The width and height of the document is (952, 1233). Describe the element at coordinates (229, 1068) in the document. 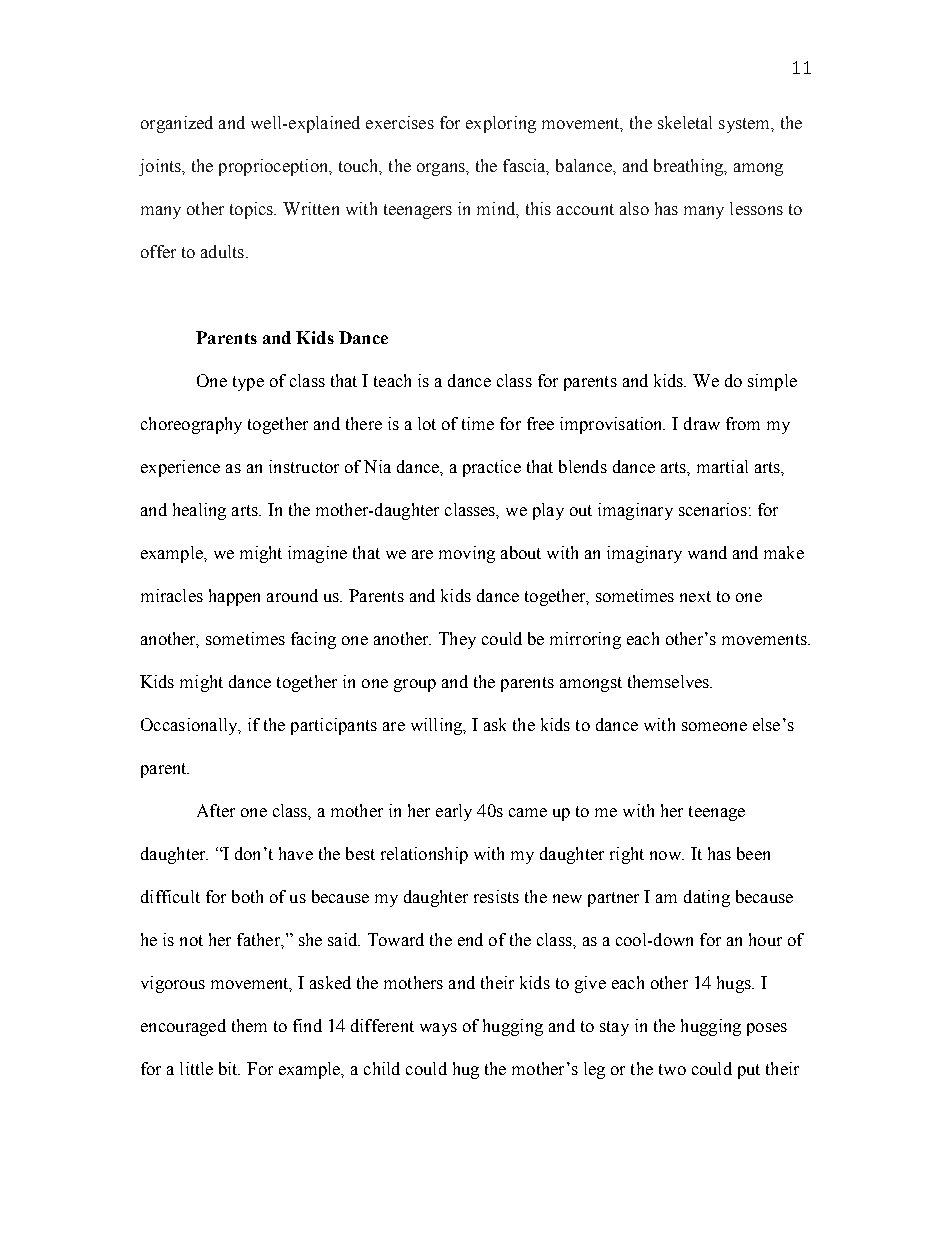

I see `bit` at that location.
